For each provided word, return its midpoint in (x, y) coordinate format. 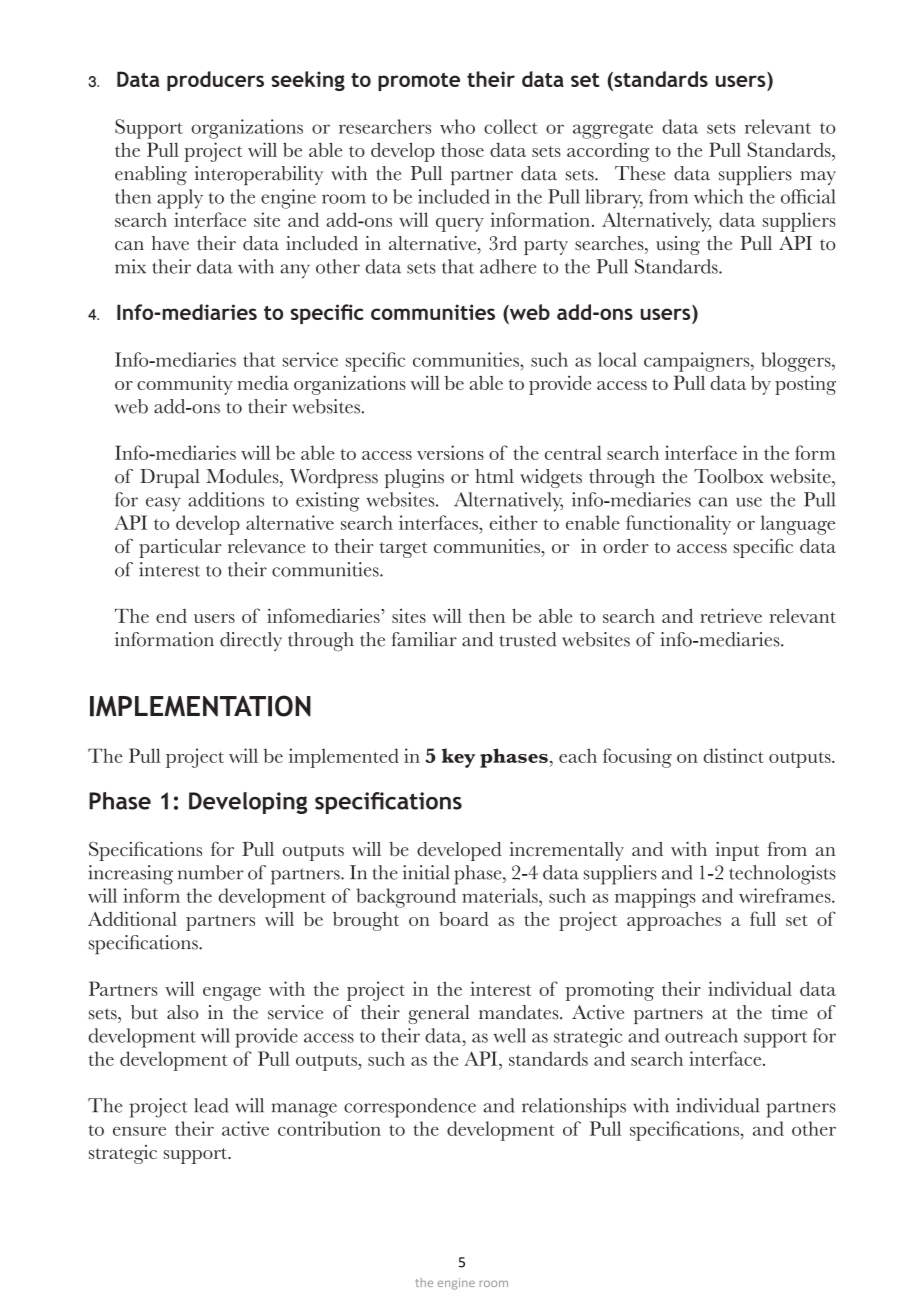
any (295, 271)
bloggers (797, 362)
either (513, 522)
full (763, 918)
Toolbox (729, 476)
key (458, 758)
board (464, 919)
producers (215, 81)
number (211, 872)
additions (226, 499)
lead (211, 1105)
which (718, 196)
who (457, 126)
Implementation (200, 706)
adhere (508, 266)
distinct (733, 755)
